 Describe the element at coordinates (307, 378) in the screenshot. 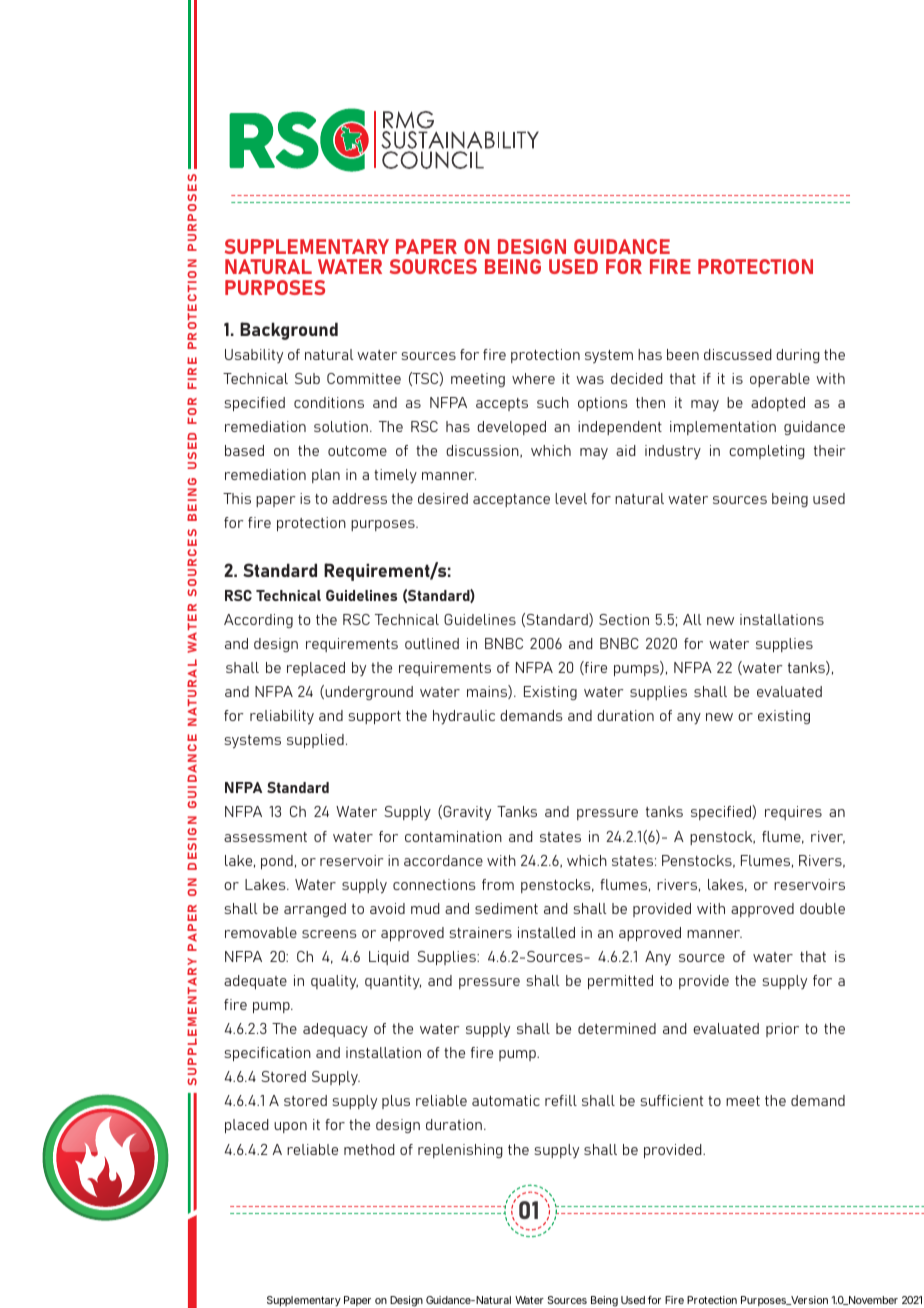

I see `Sub` at that location.
